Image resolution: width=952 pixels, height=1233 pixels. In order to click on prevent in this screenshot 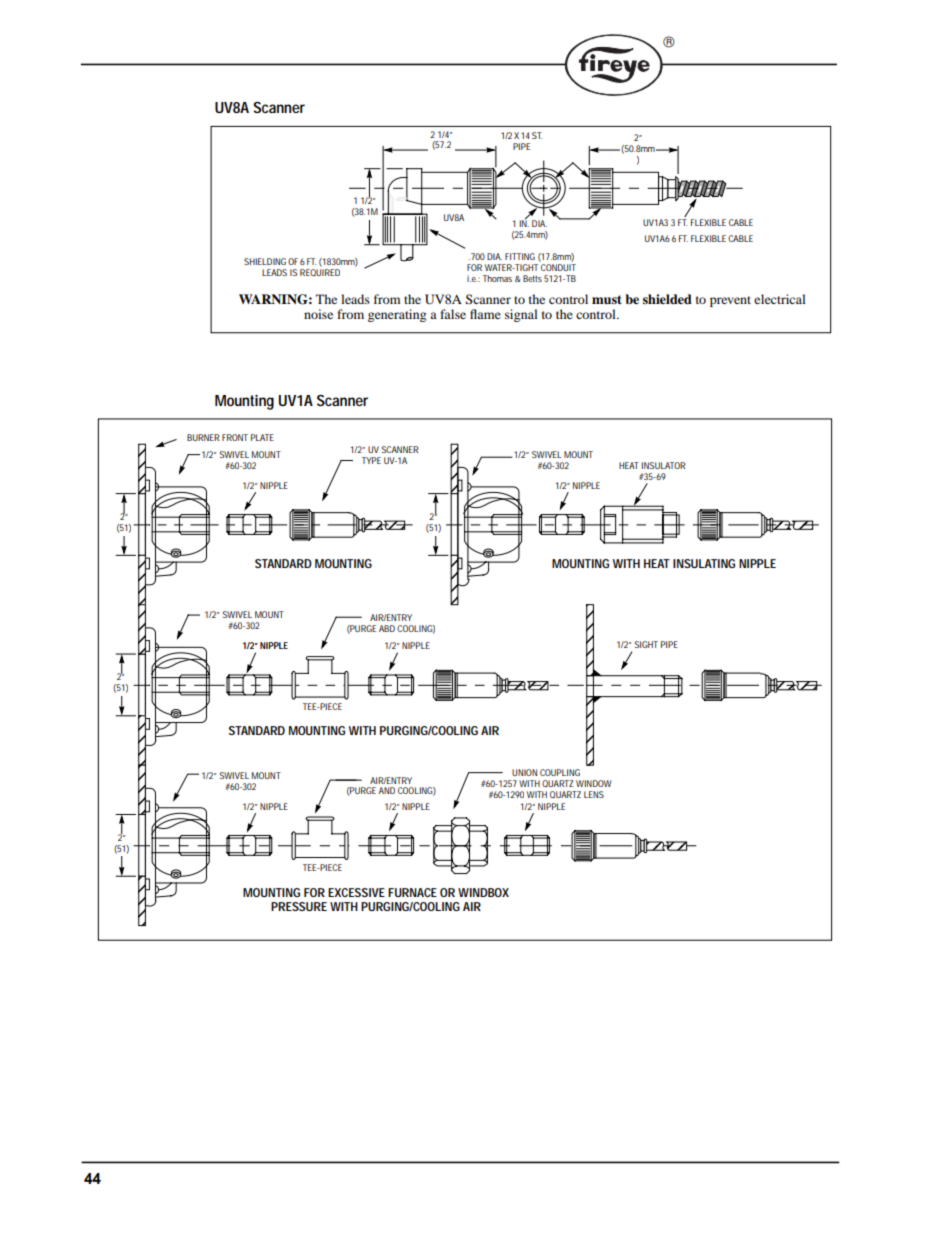, I will do `click(730, 301)`.
